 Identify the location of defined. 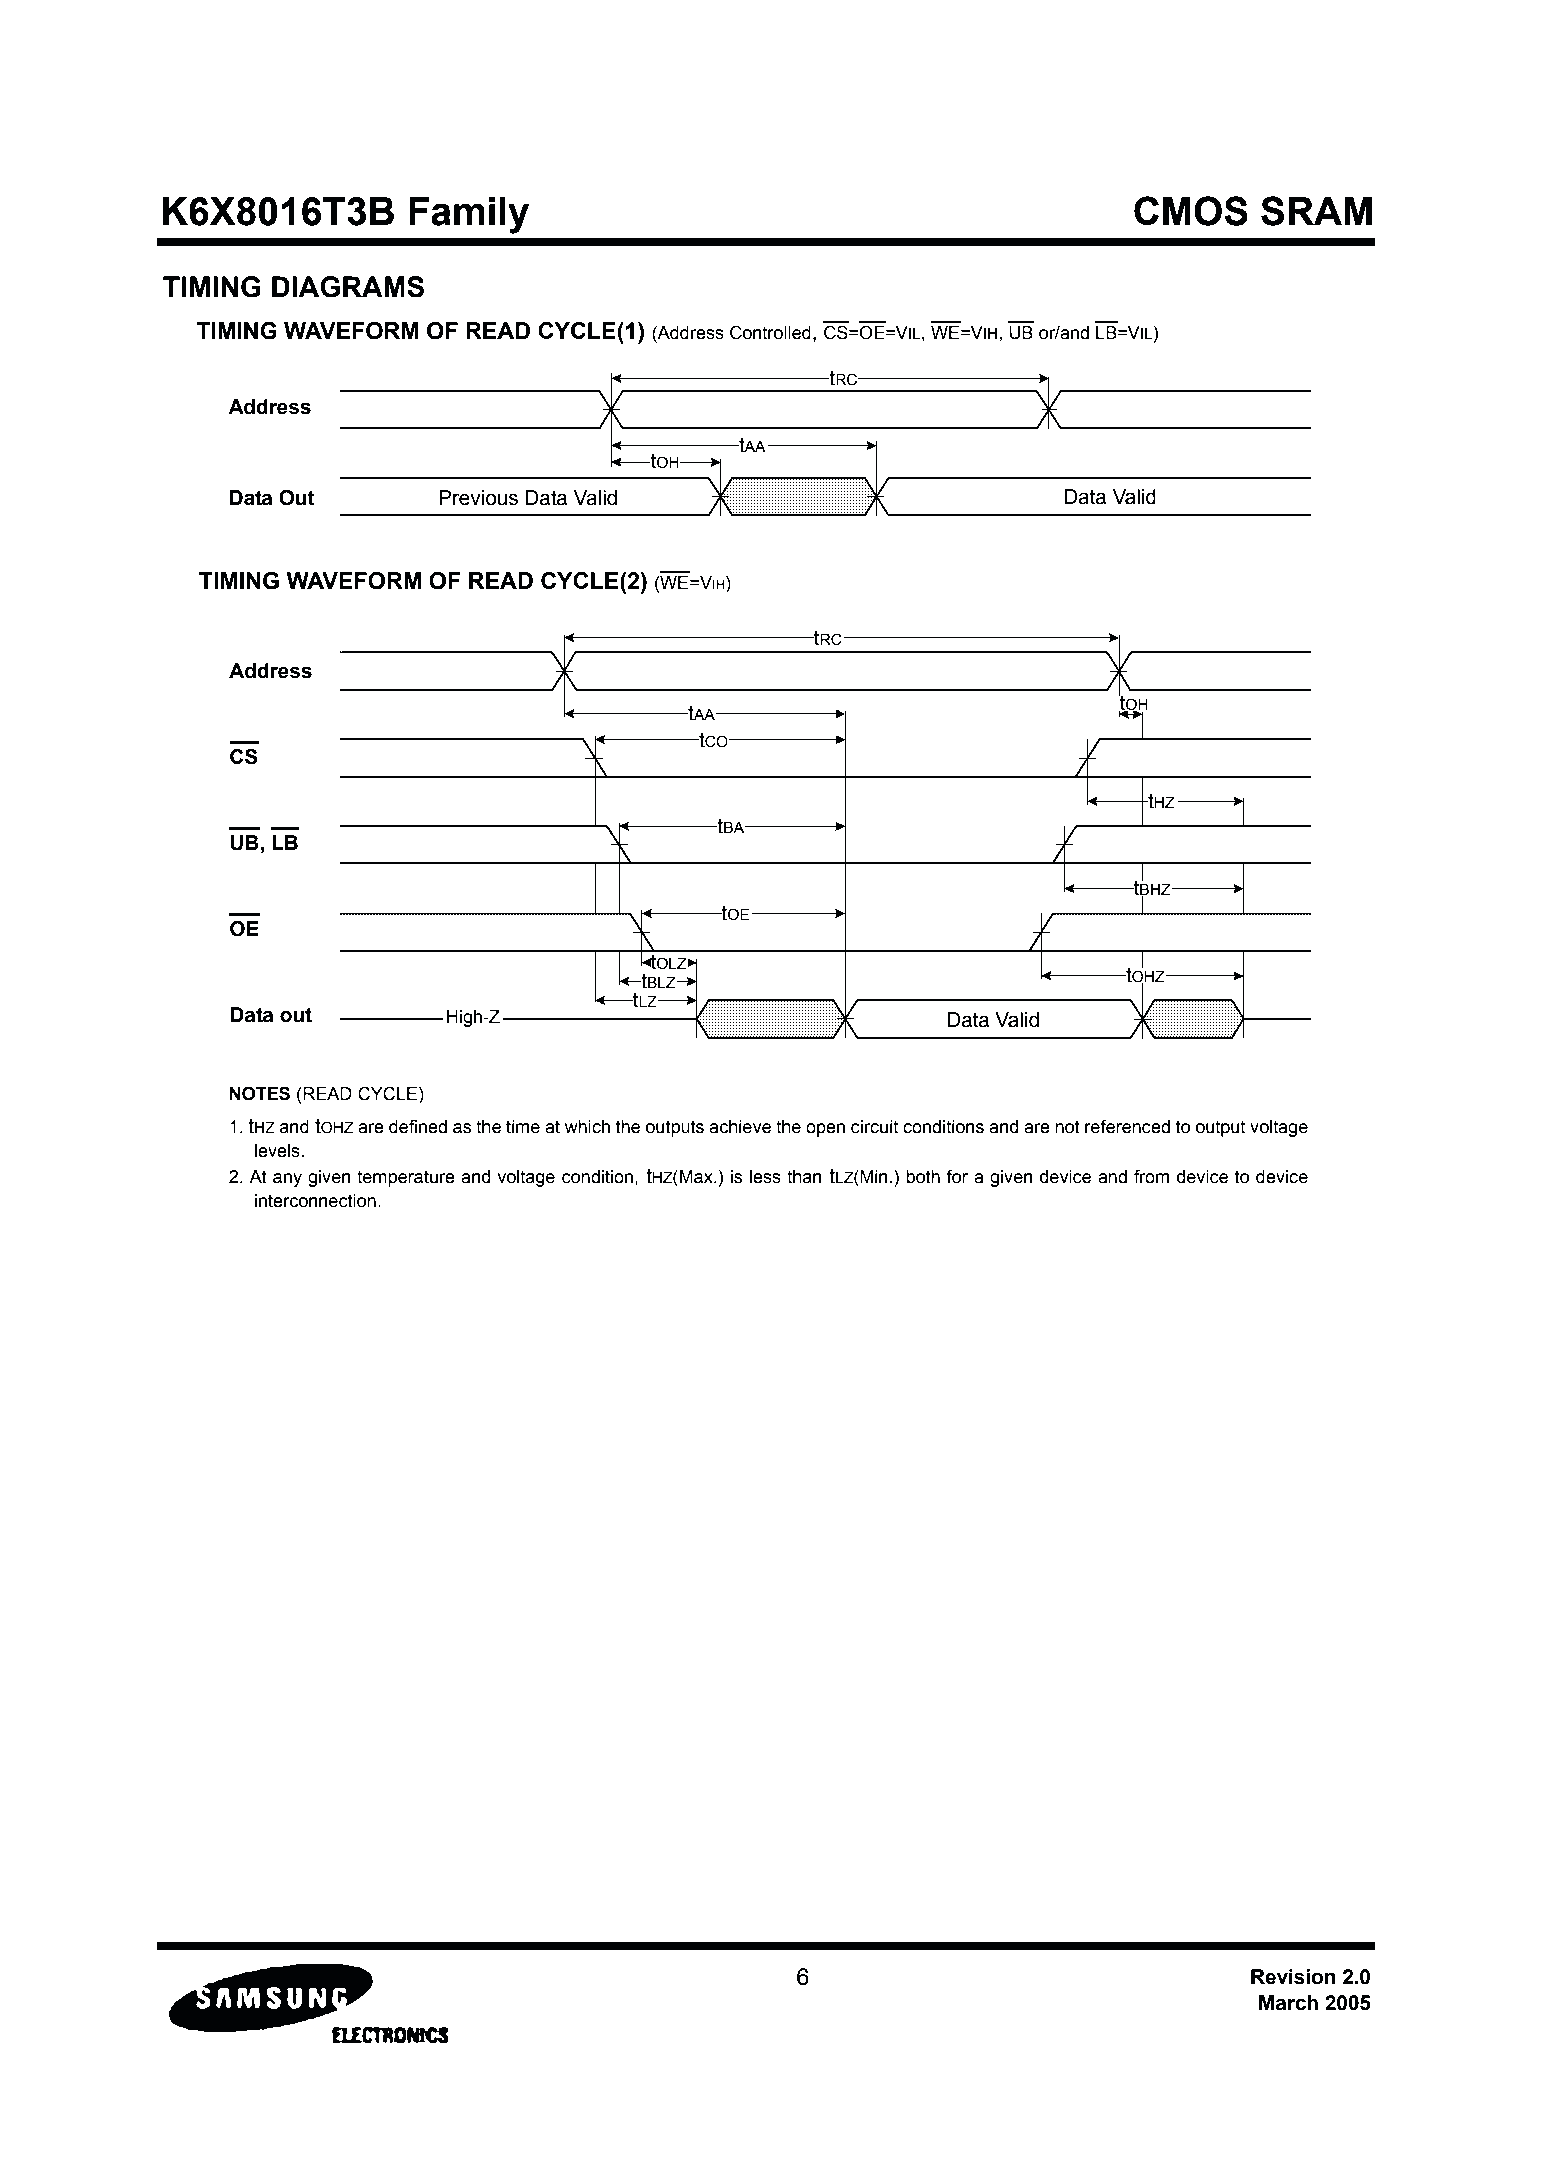
(418, 1126).
